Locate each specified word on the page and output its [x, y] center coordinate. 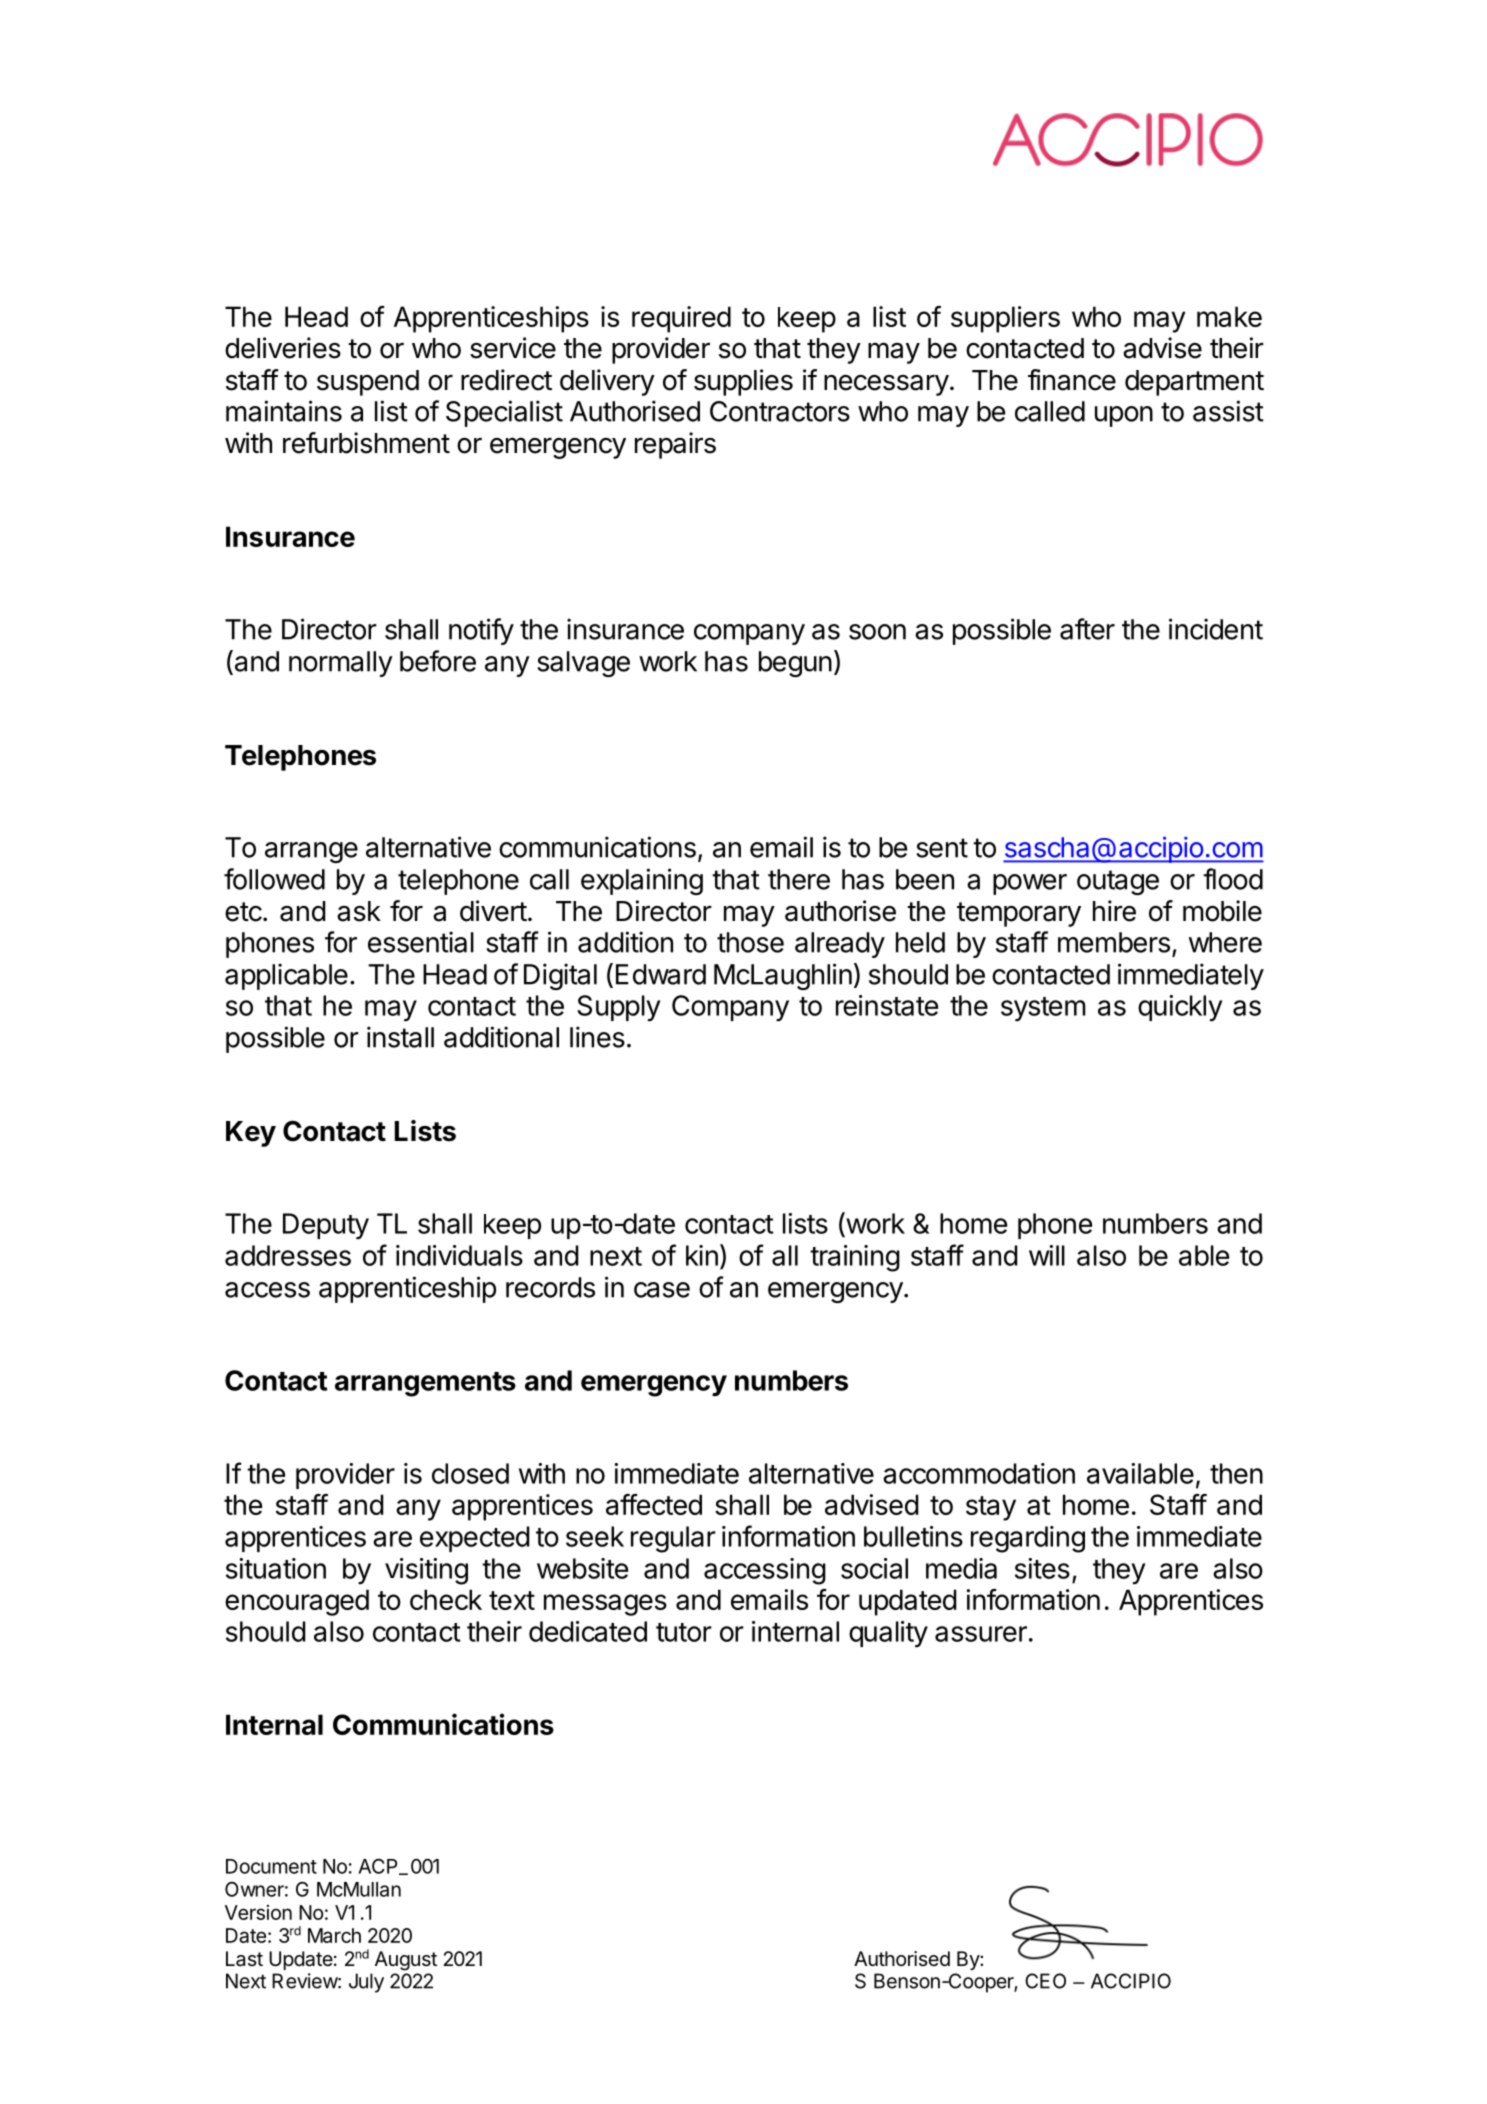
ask [359, 911]
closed [470, 1473]
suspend [368, 383]
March [334, 1935]
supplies [743, 382]
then [1236, 1473]
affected [654, 1504]
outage [1118, 882]
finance [1072, 380]
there [799, 879]
